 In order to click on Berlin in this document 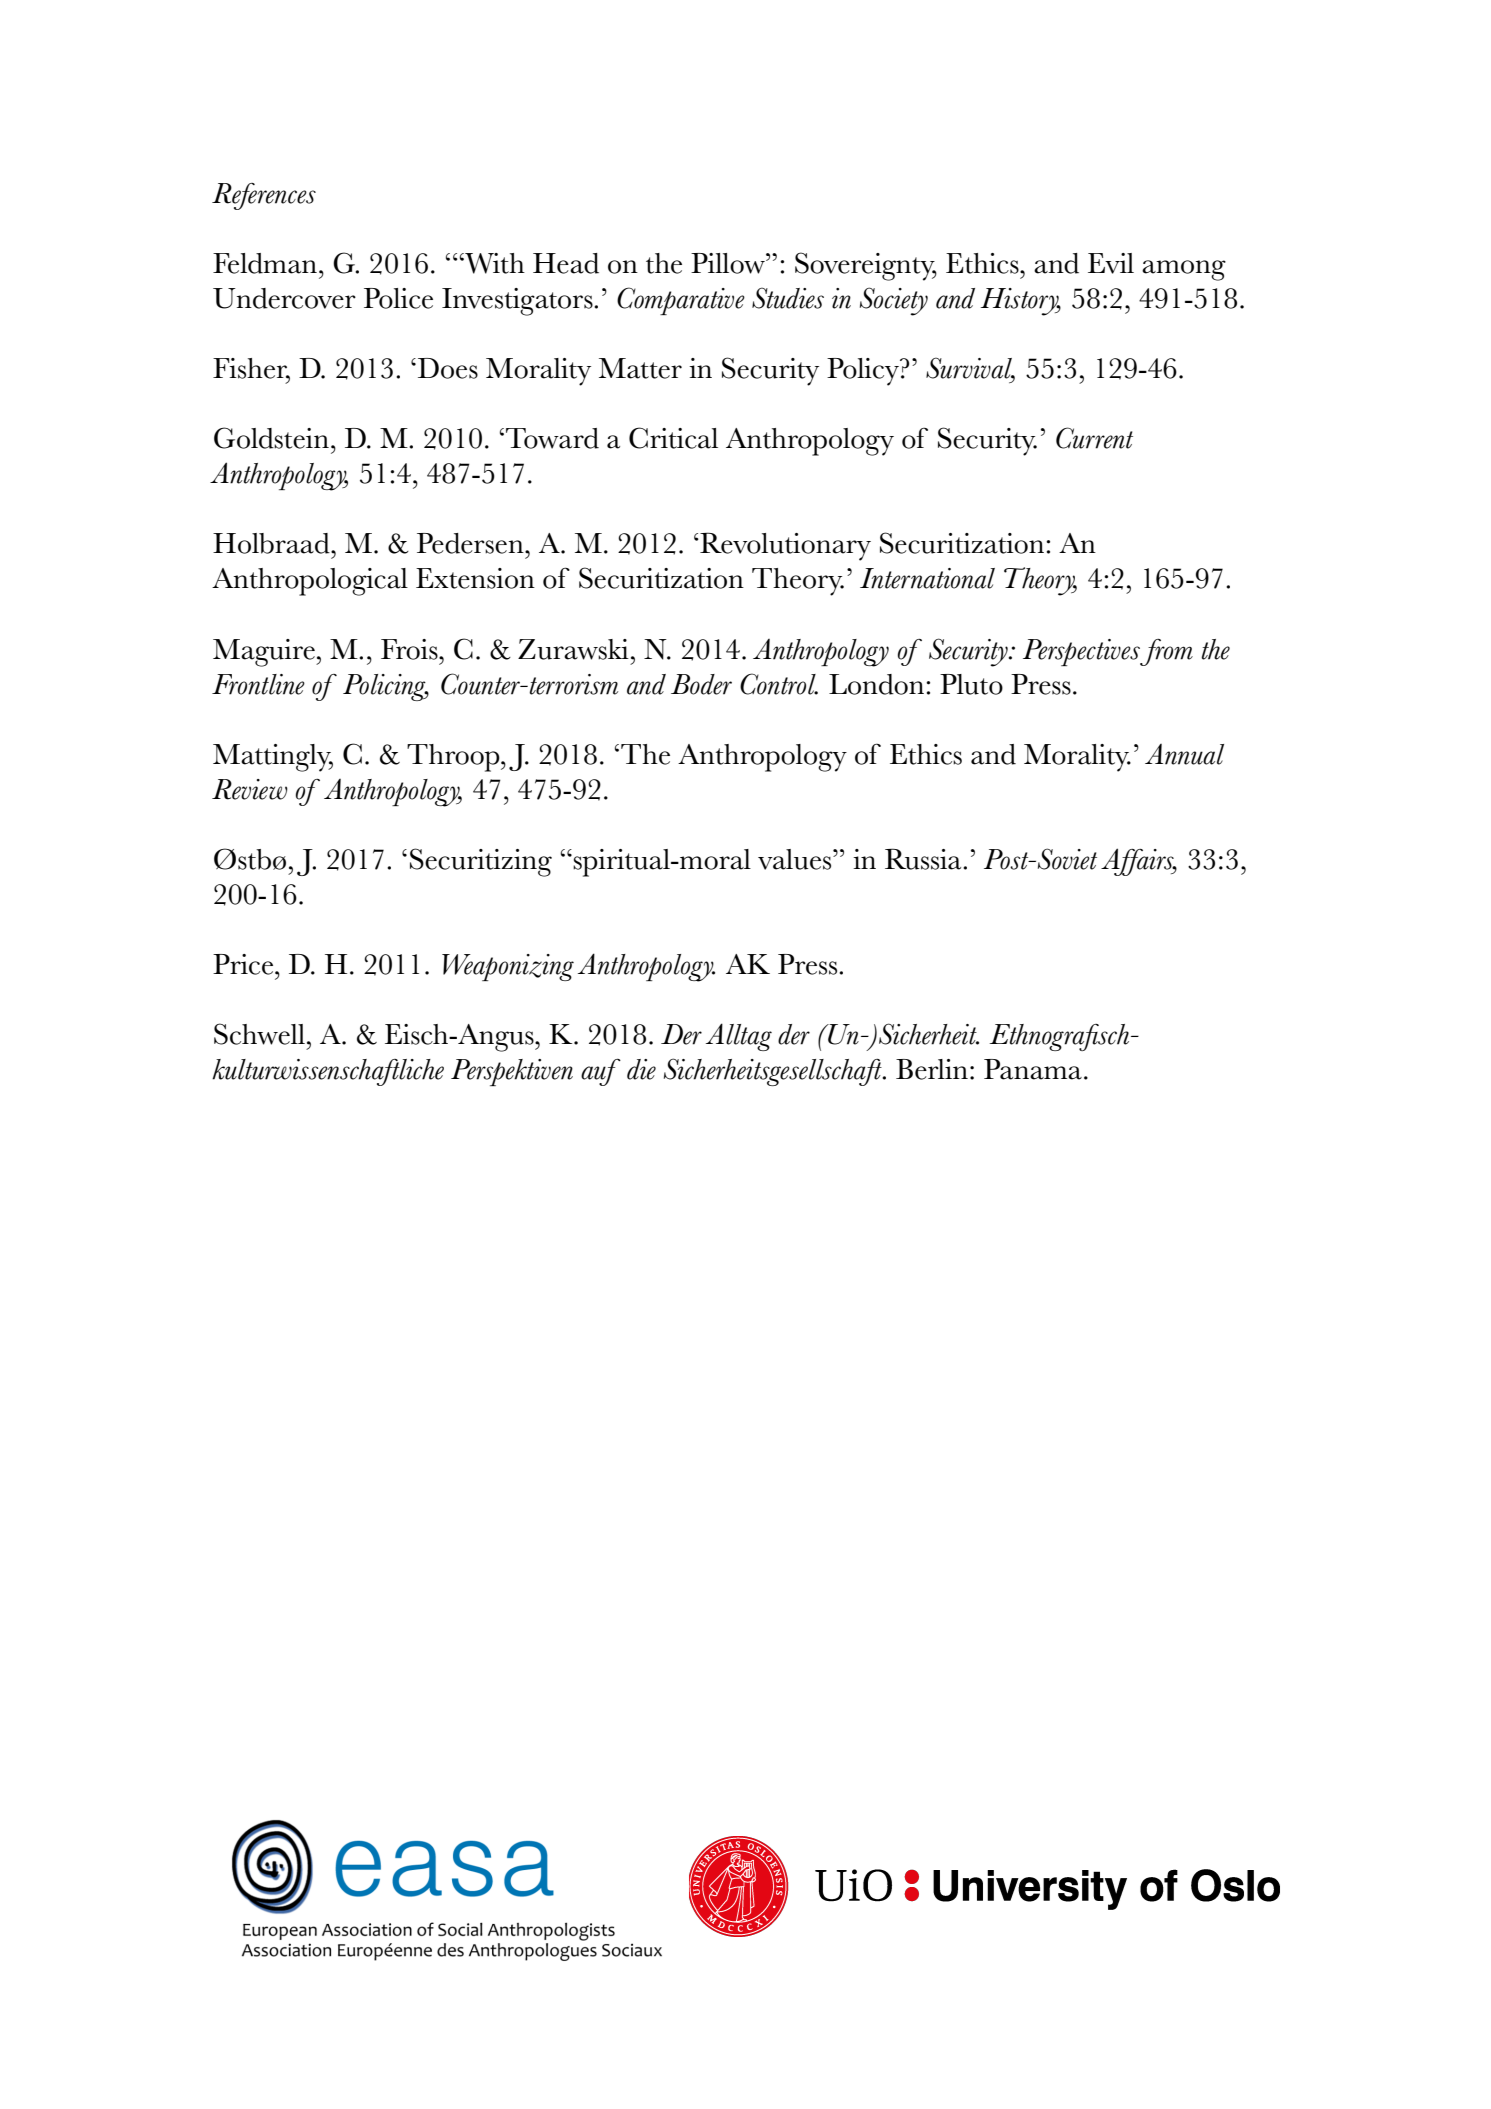, I will do `click(932, 1069)`.
